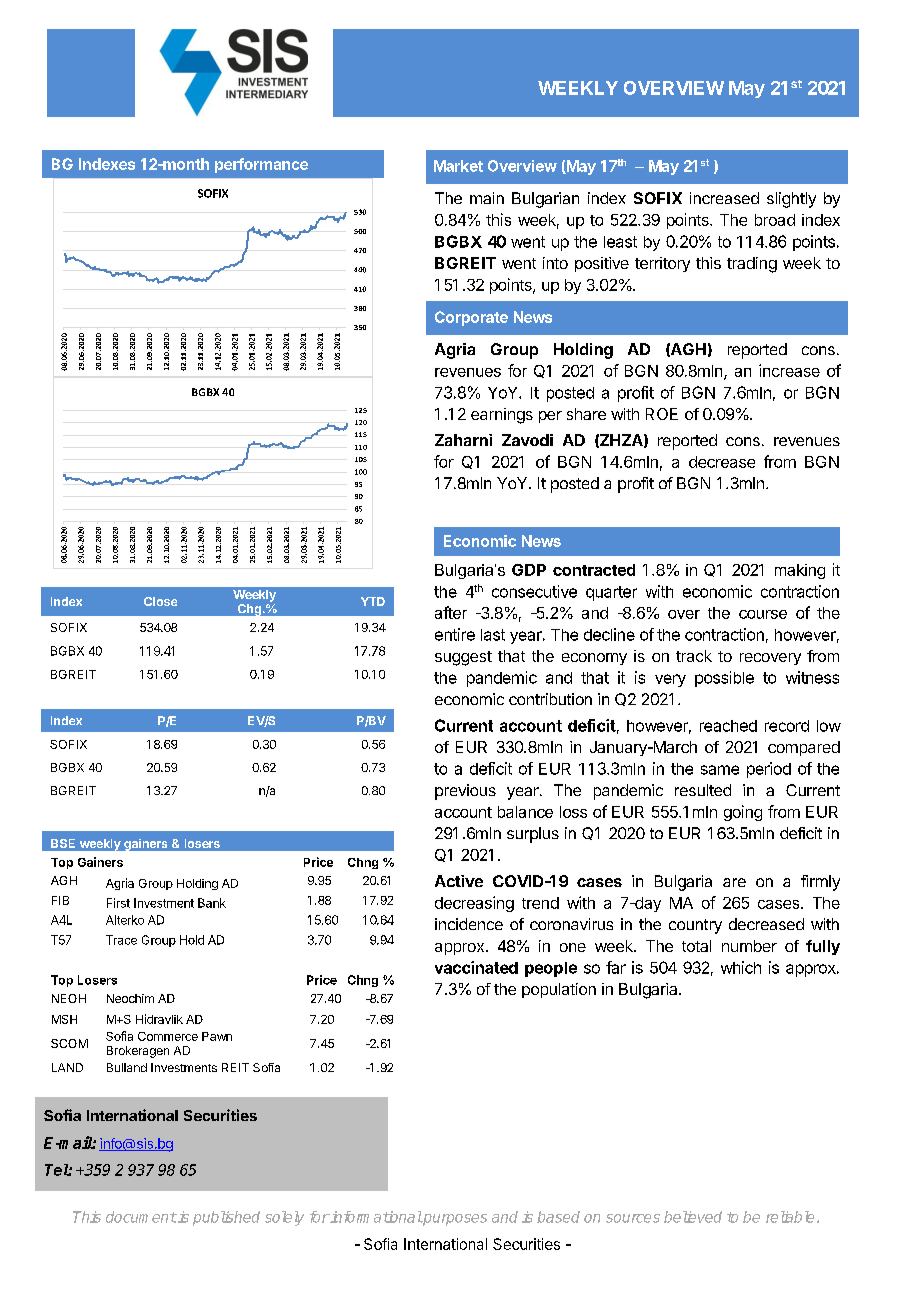  I want to click on broad, so click(775, 220).
